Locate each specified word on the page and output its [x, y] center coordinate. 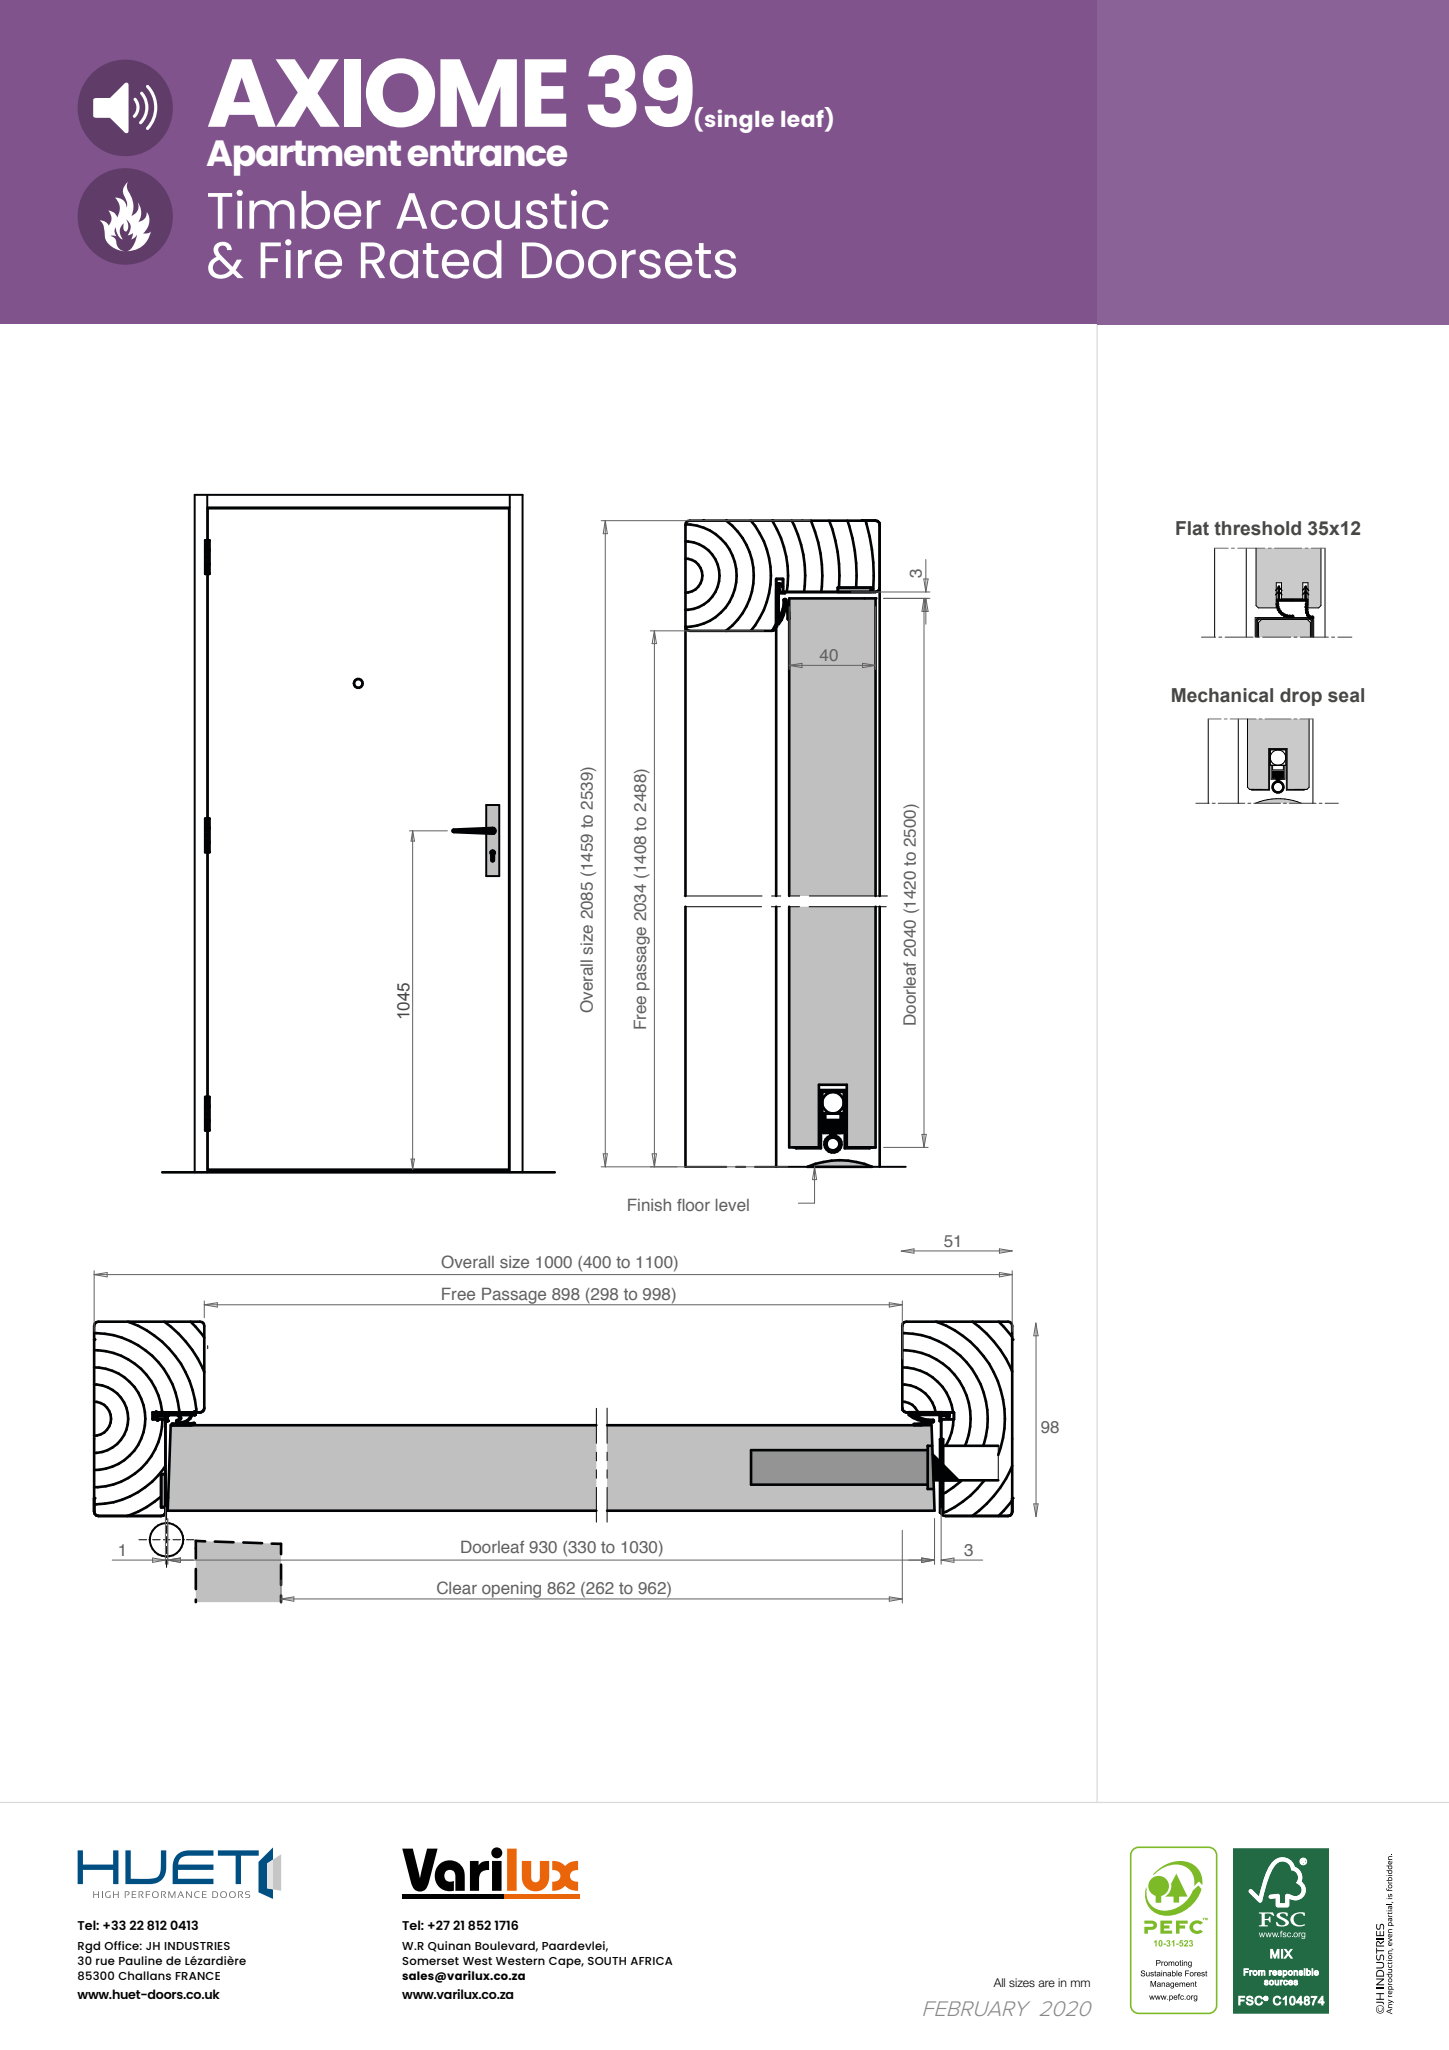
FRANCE [197, 1976]
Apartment [304, 158]
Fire [301, 259]
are [1046, 1983]
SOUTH [607, 1961]
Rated [431, 259]
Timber [294, 209]
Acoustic [502, 209]
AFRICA [651, 1961]
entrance [487, 153]
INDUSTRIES [197, 1946]
